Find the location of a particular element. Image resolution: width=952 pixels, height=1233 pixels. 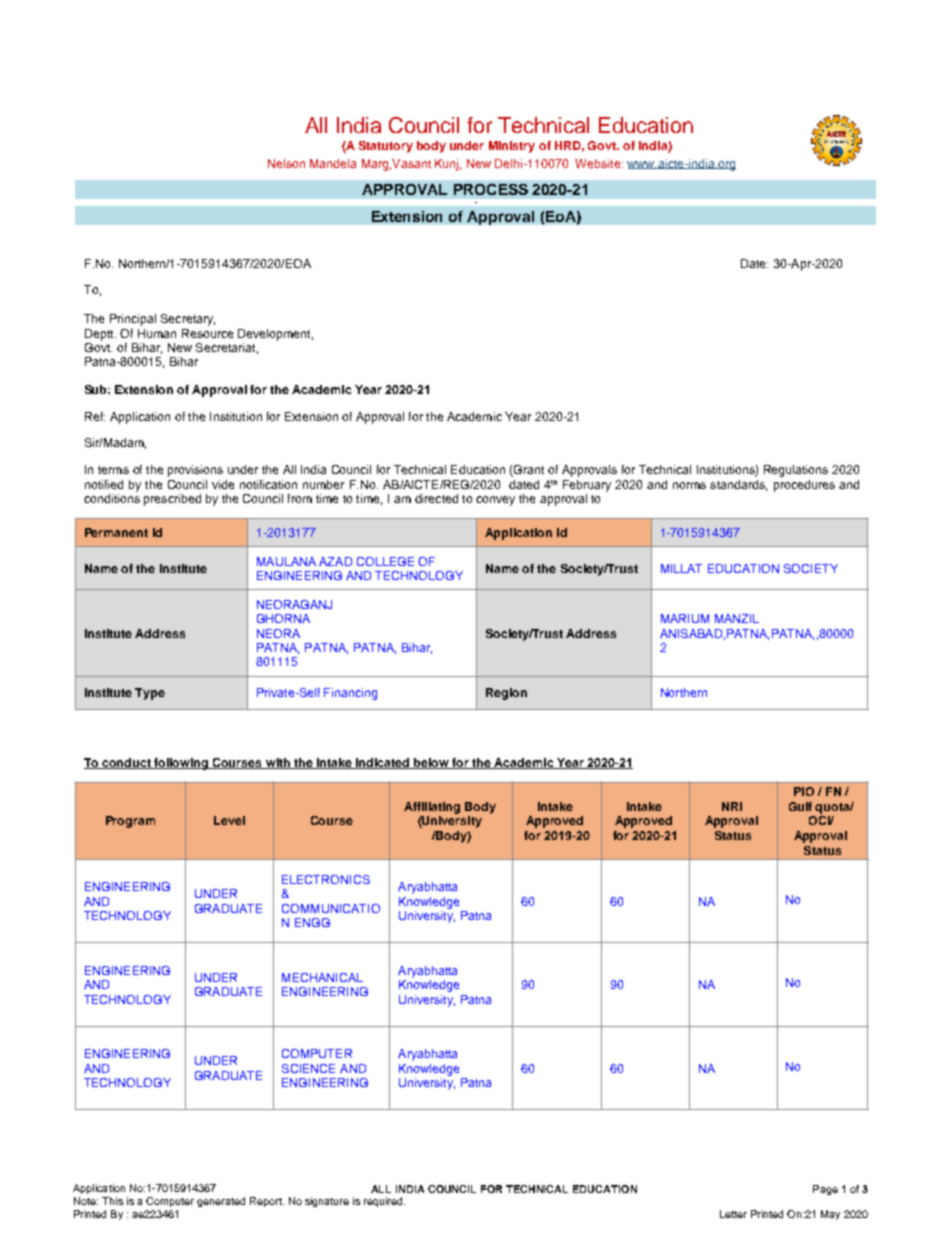

Program is located at coordinates (130, 822).
